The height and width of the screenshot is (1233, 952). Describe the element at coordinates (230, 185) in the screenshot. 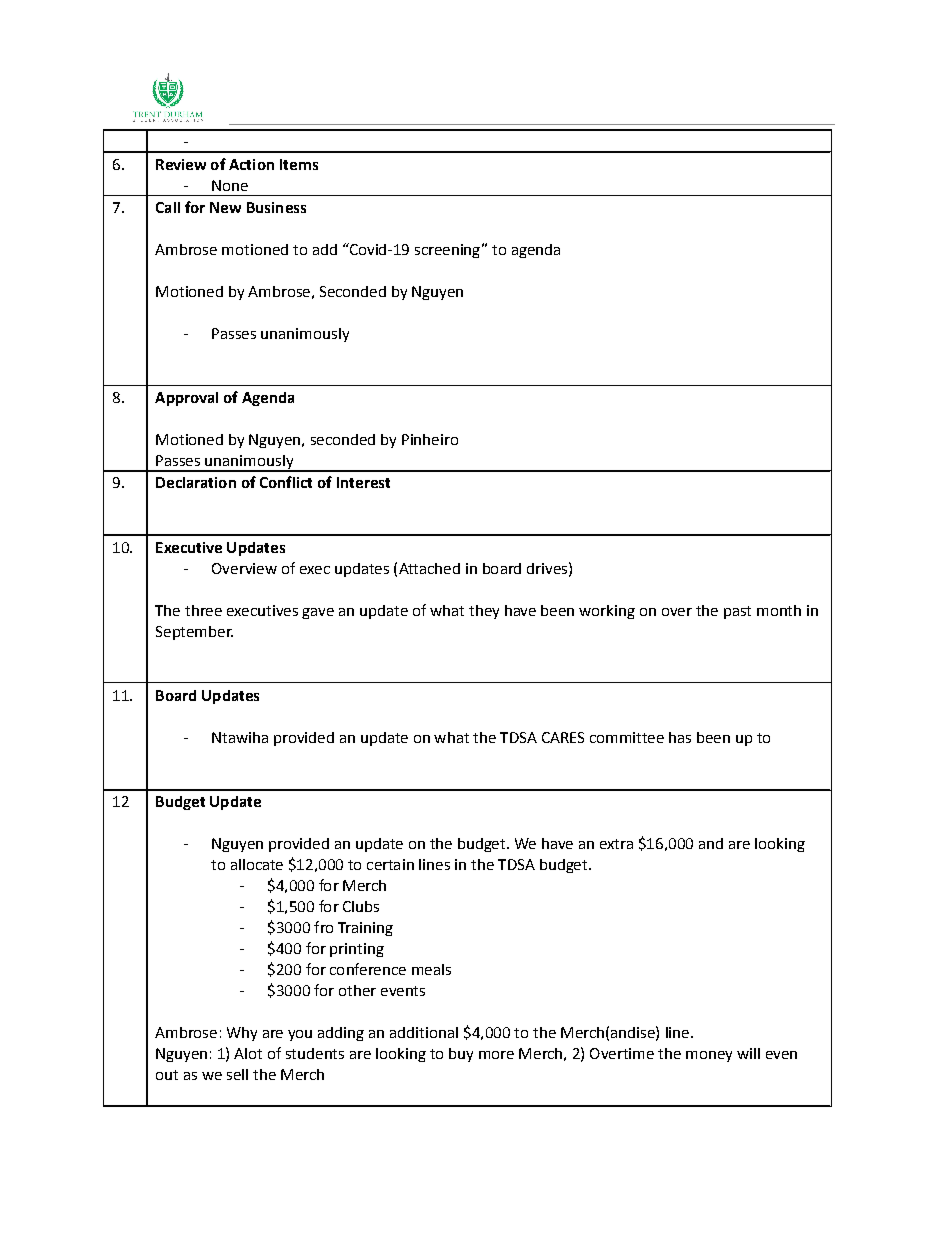

I see `None` at that location.
